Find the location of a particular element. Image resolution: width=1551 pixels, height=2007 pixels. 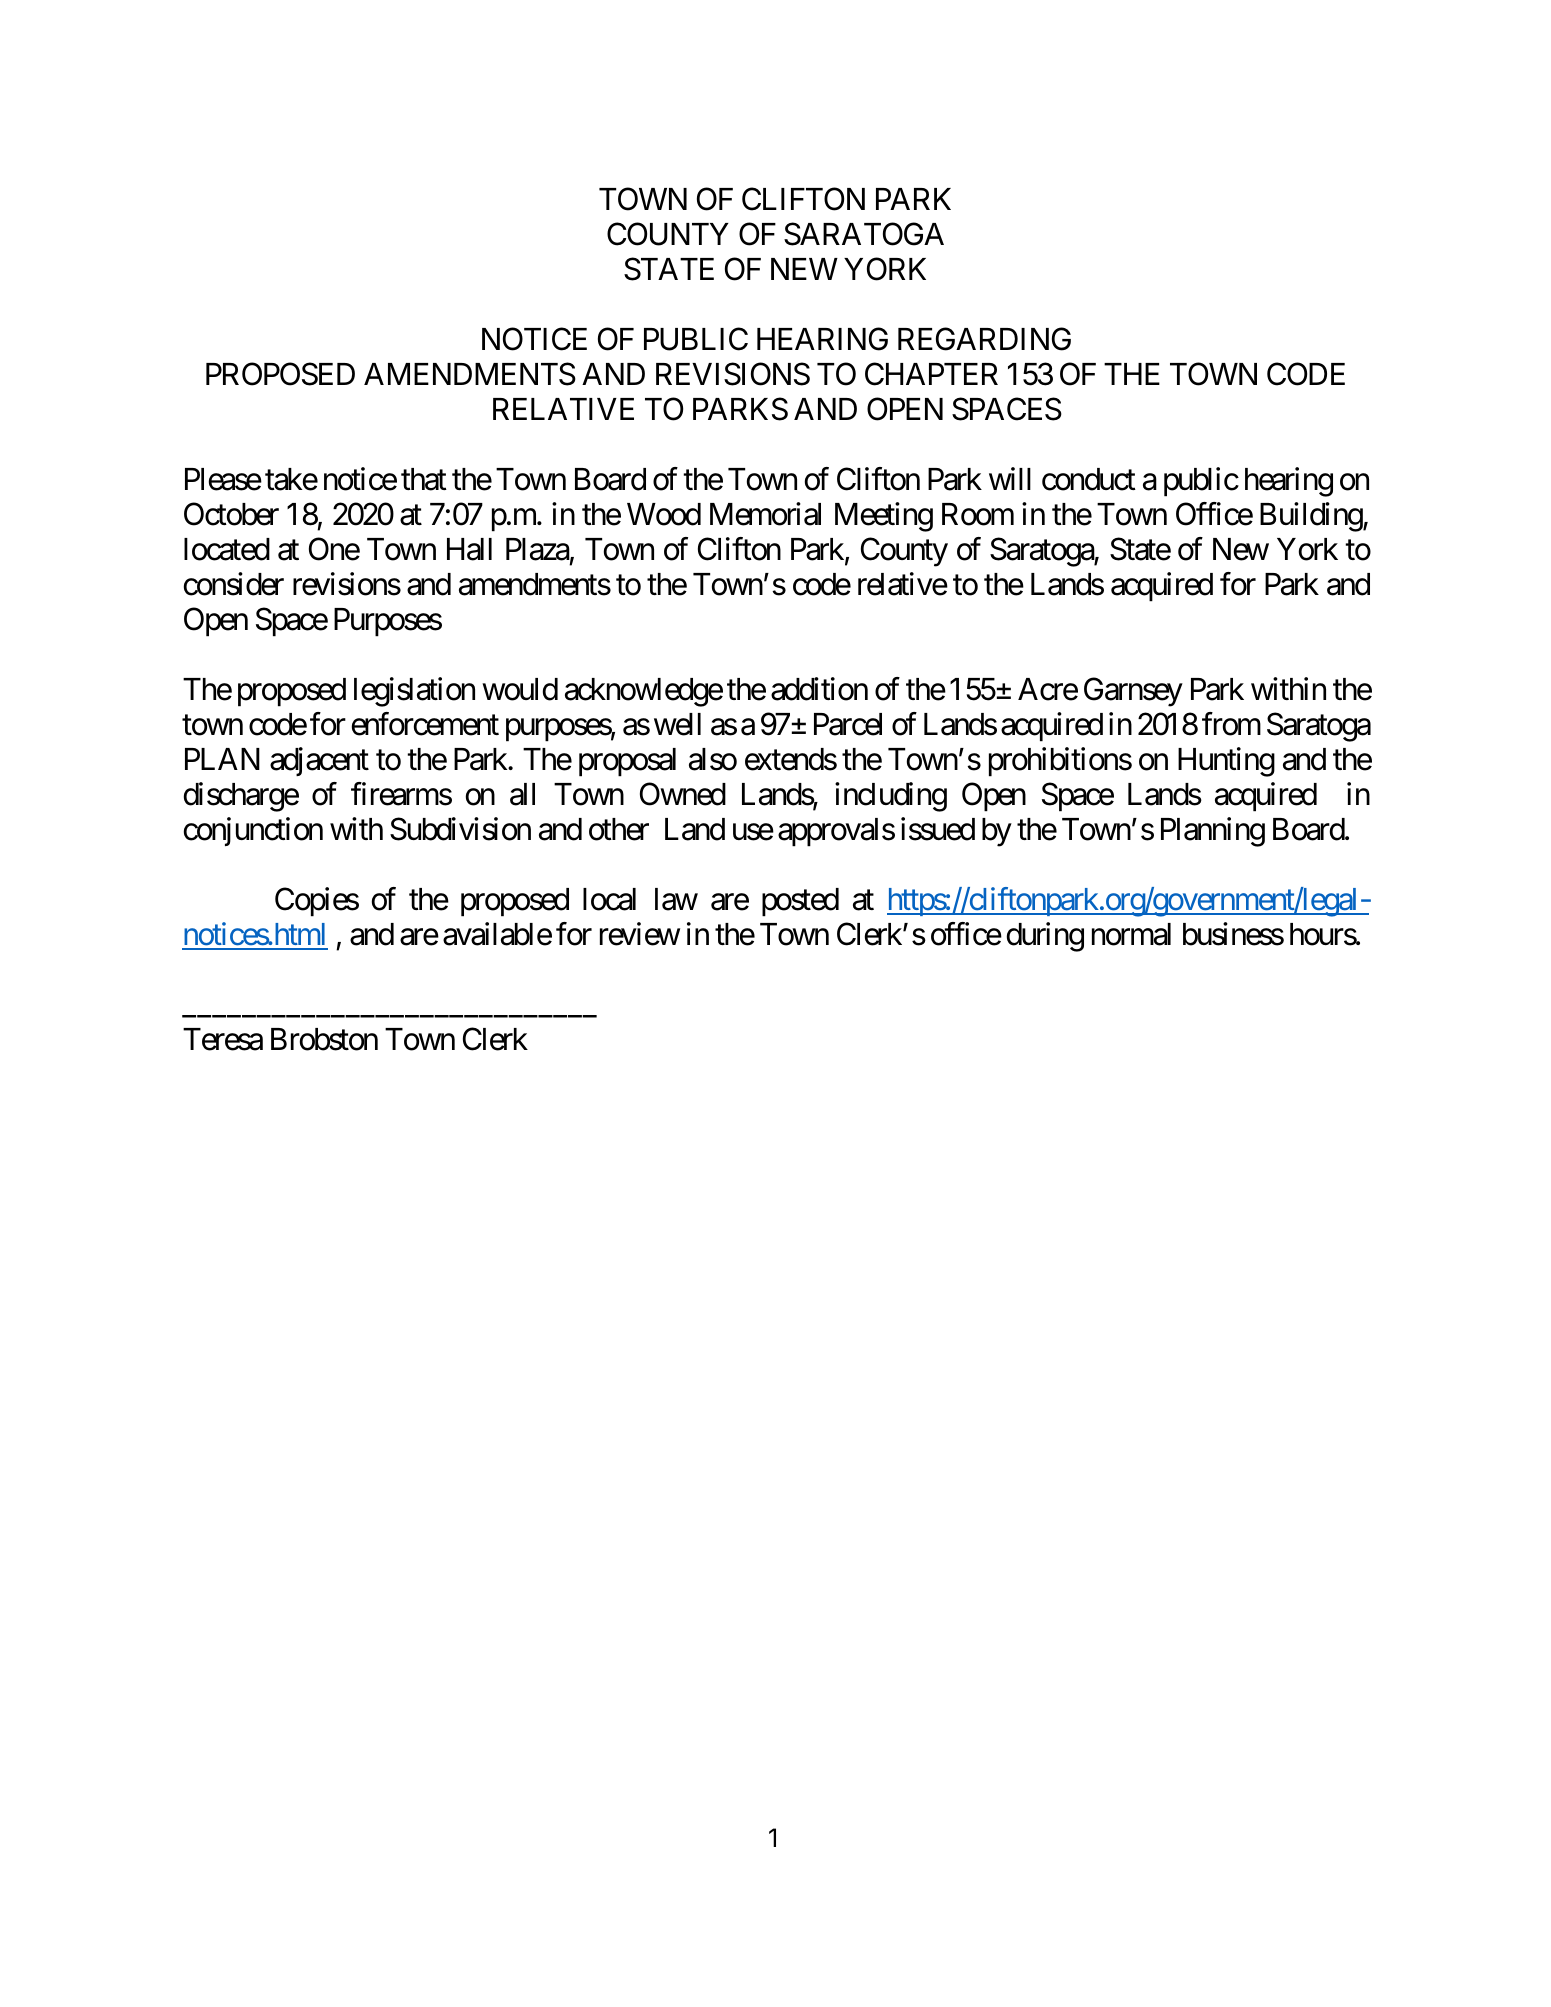

REGARDING is located at coordinates (984, 339).
